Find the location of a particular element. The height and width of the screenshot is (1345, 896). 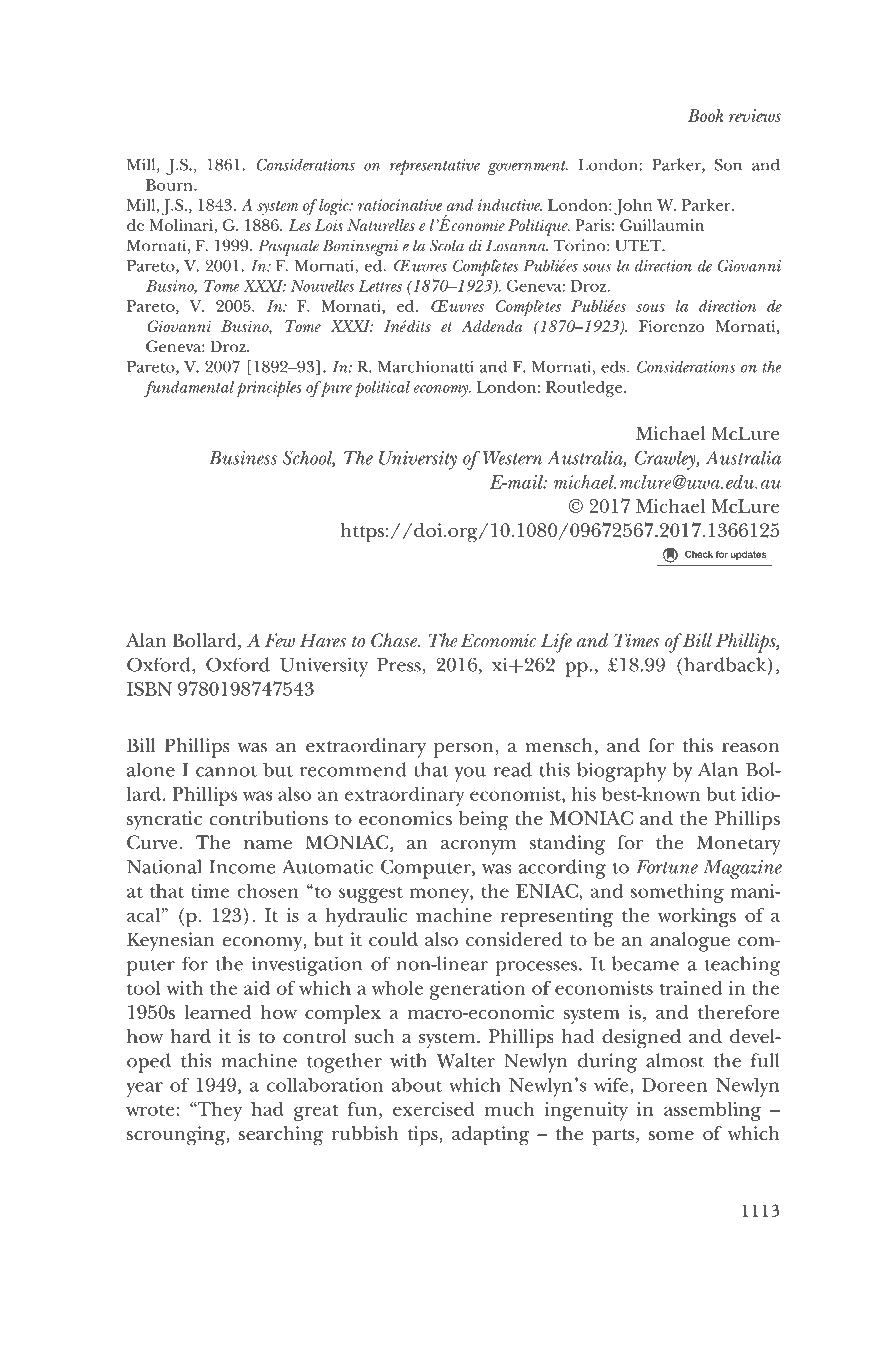

Few is located at coordinates (279, 640).
